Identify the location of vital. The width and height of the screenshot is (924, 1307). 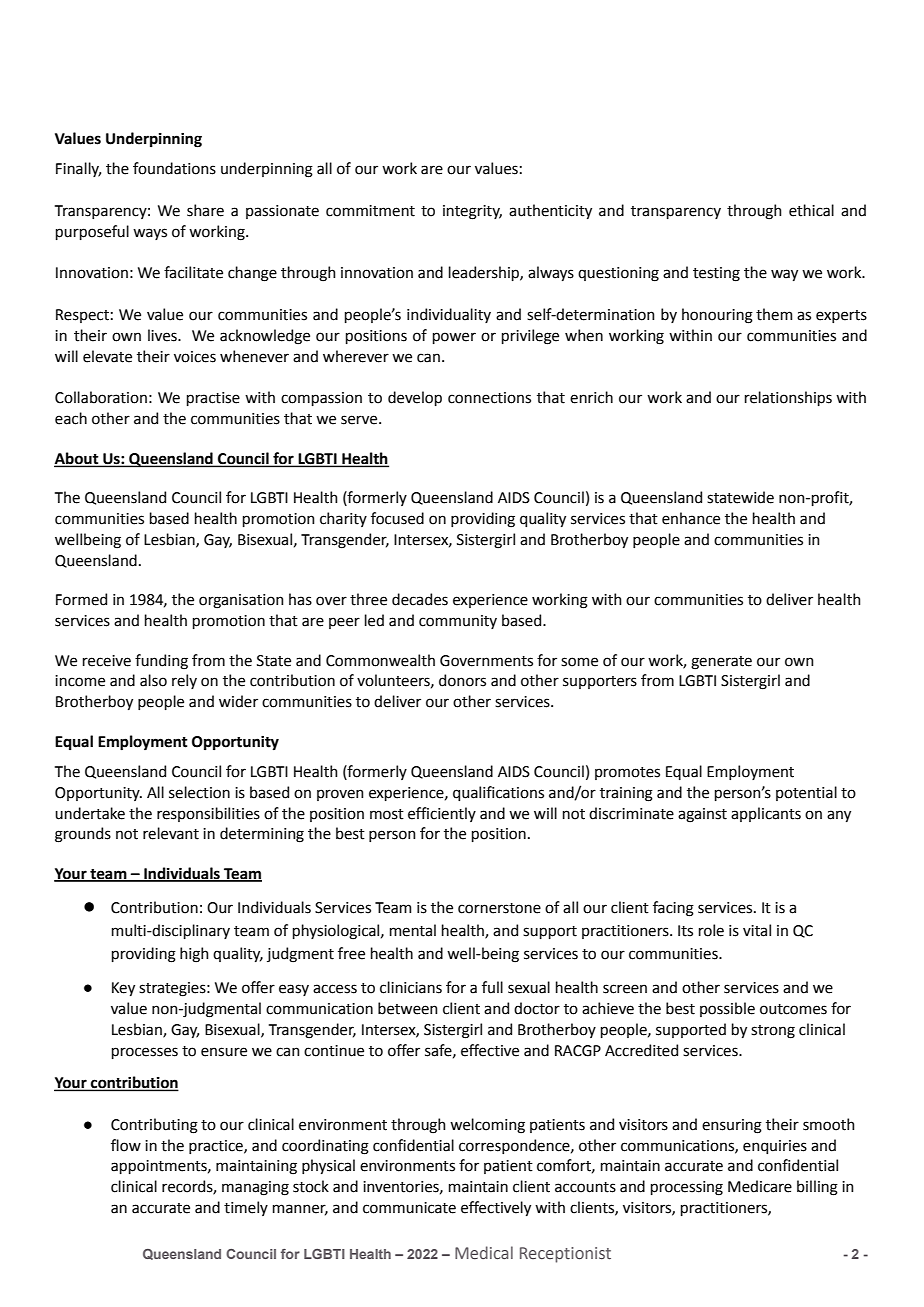
(757, 930).
